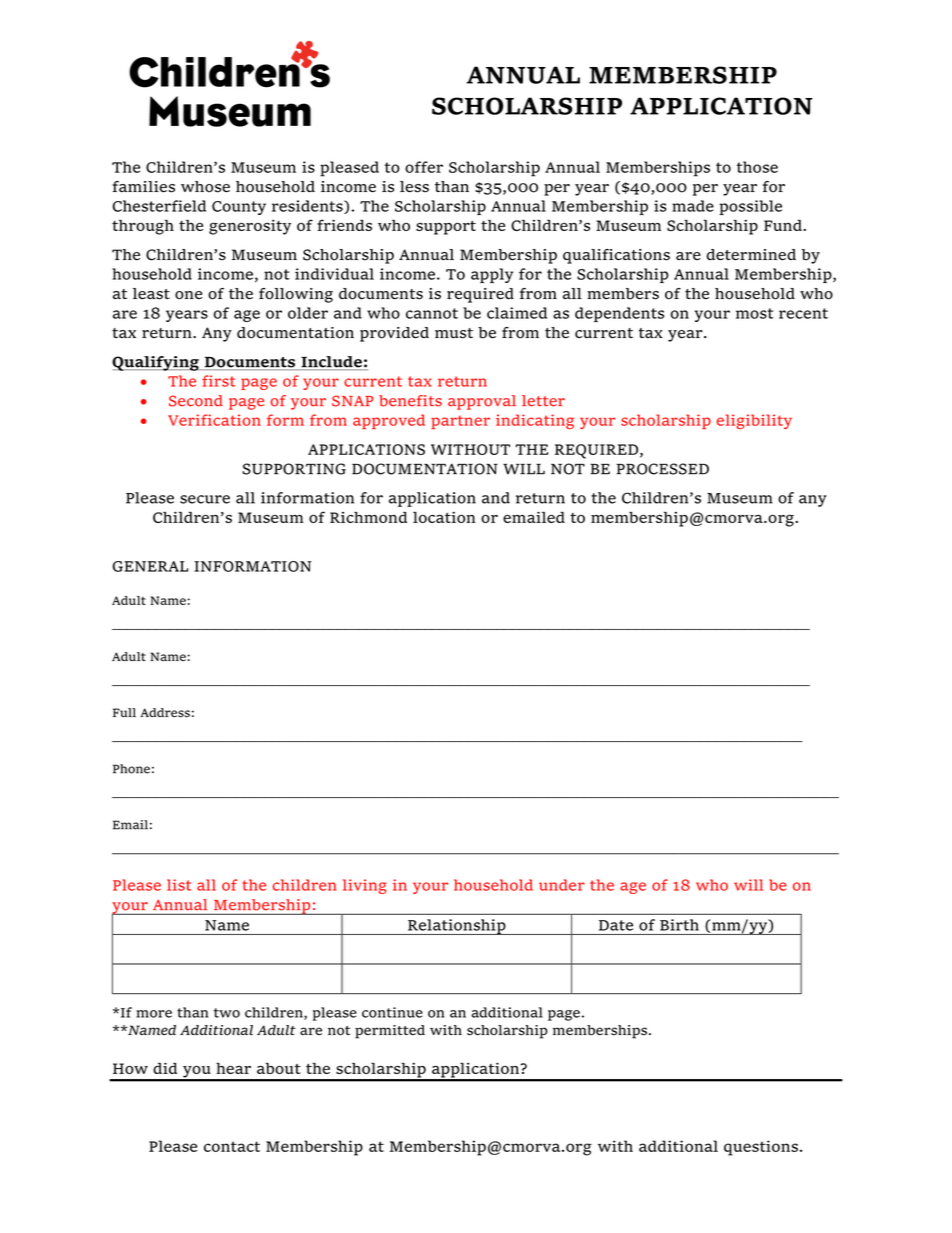 The height and width of the document is (1233, 952). Describe the element at coordinates (679, 925) in the document. I see `Birth` at that location.
